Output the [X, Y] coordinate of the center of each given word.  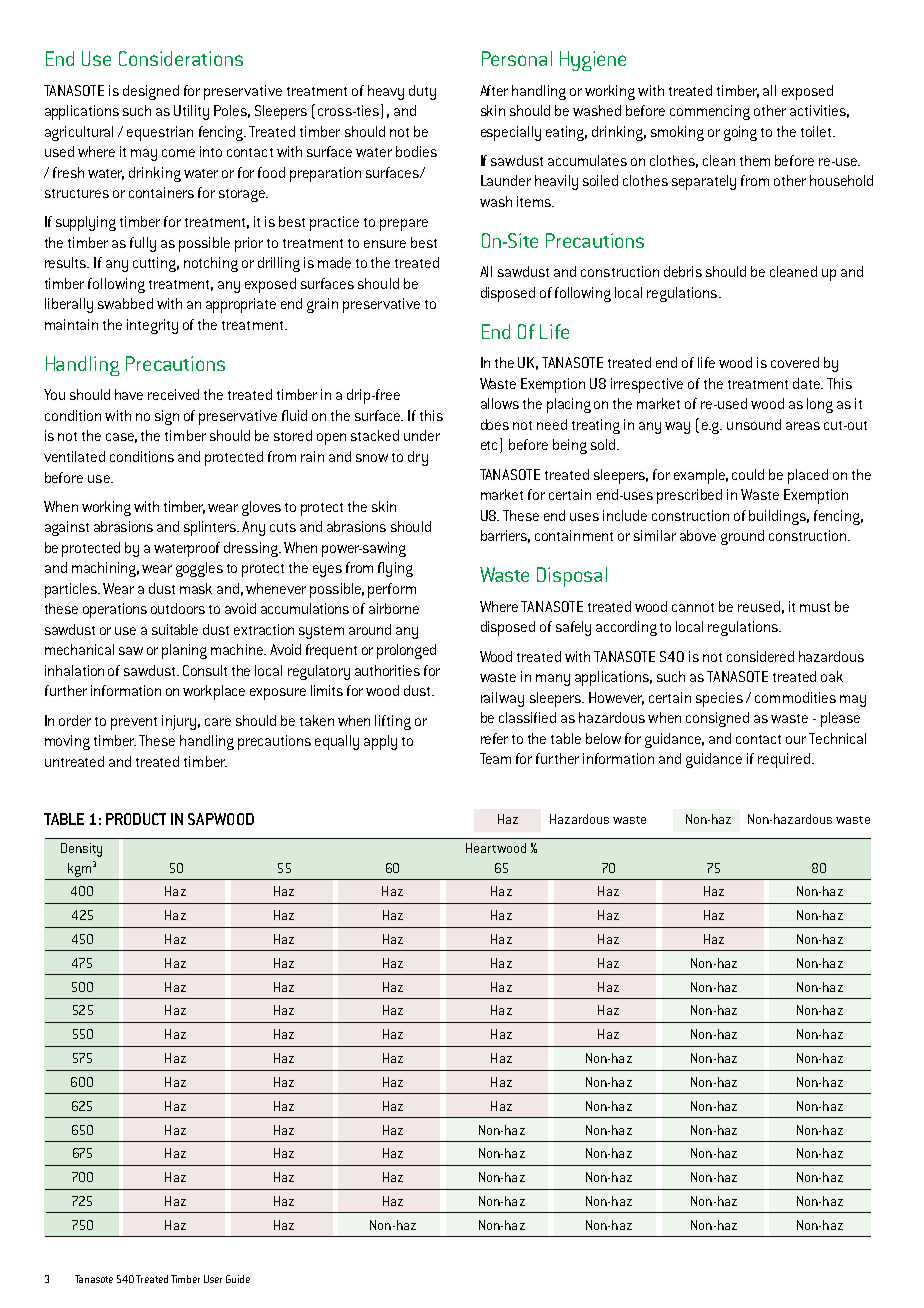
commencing [710, 112]
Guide [238, 1279]
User [213, 1279]
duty [422, 92]
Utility [191, 112]
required [784, 760]
